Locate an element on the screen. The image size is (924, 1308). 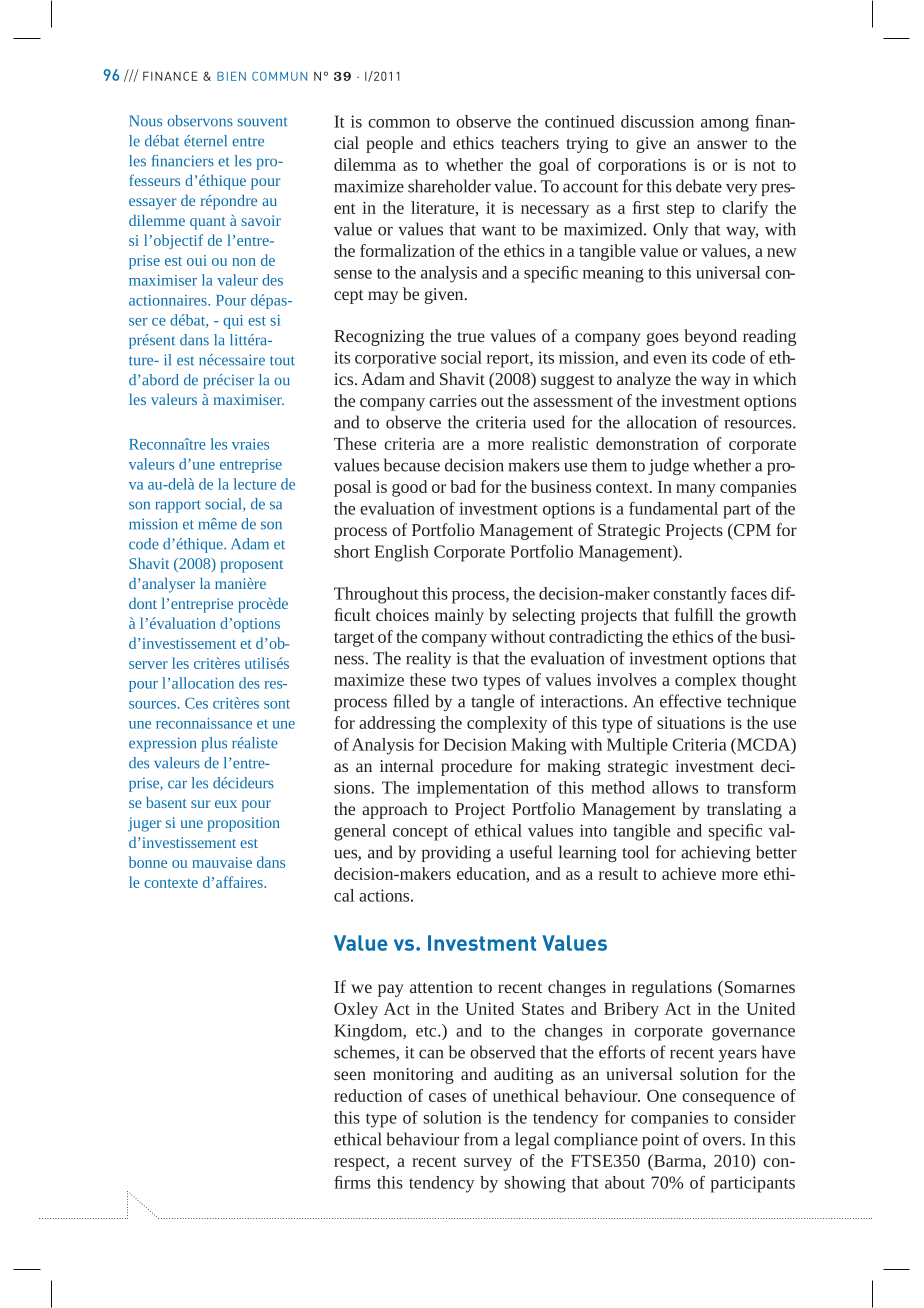
among is located at coordinates (725, 125).
